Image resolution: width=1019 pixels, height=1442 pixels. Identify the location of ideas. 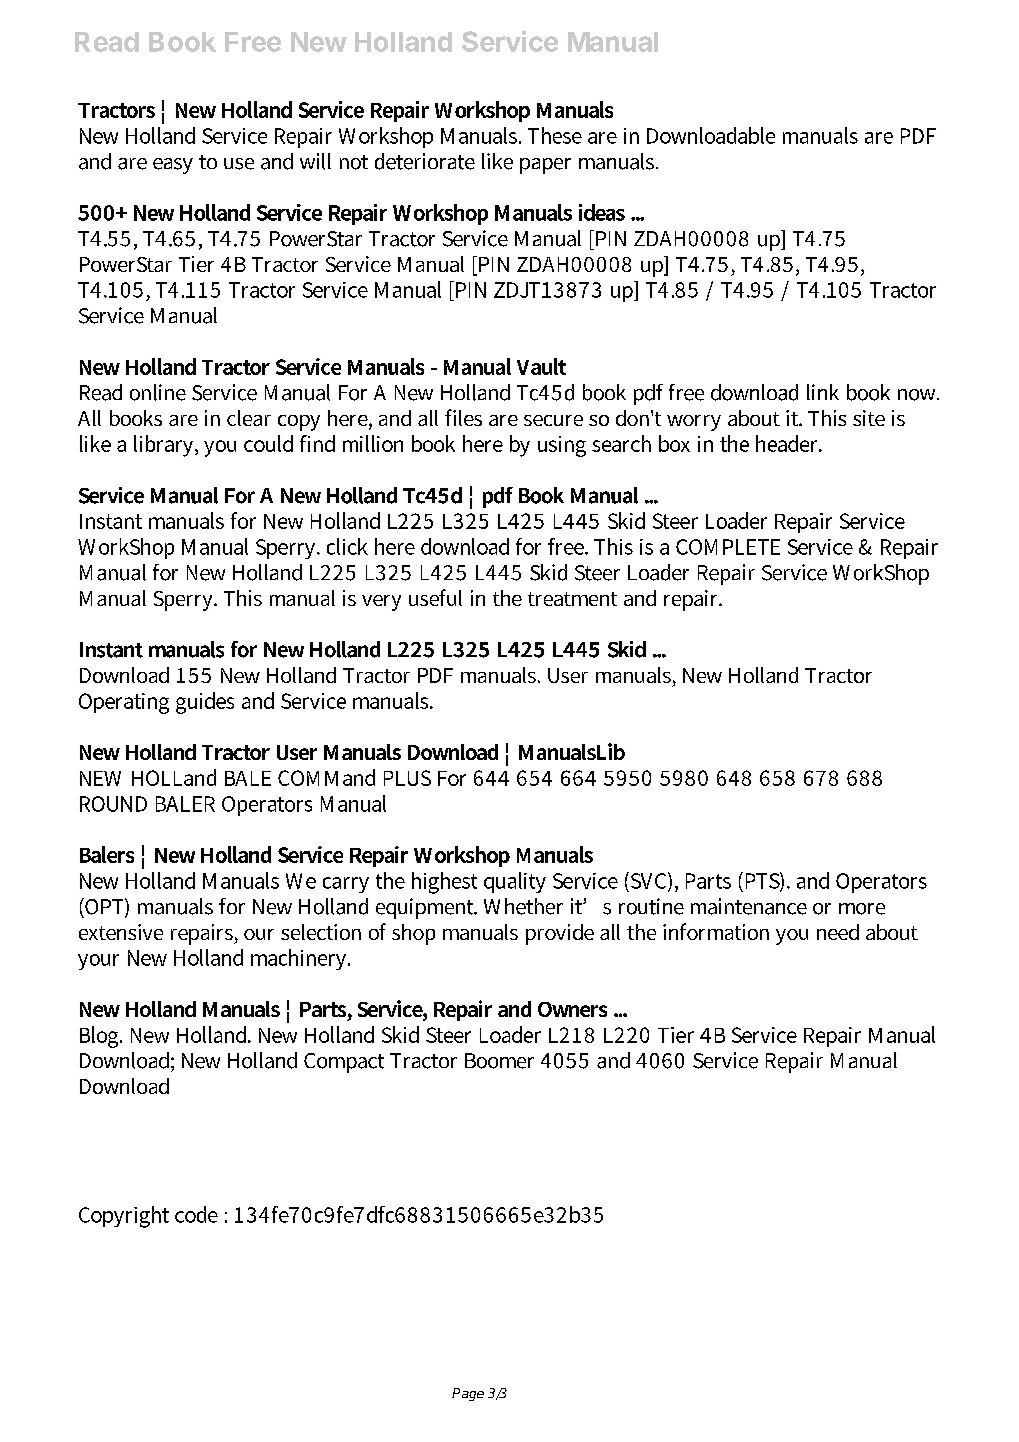
(602, 212).
